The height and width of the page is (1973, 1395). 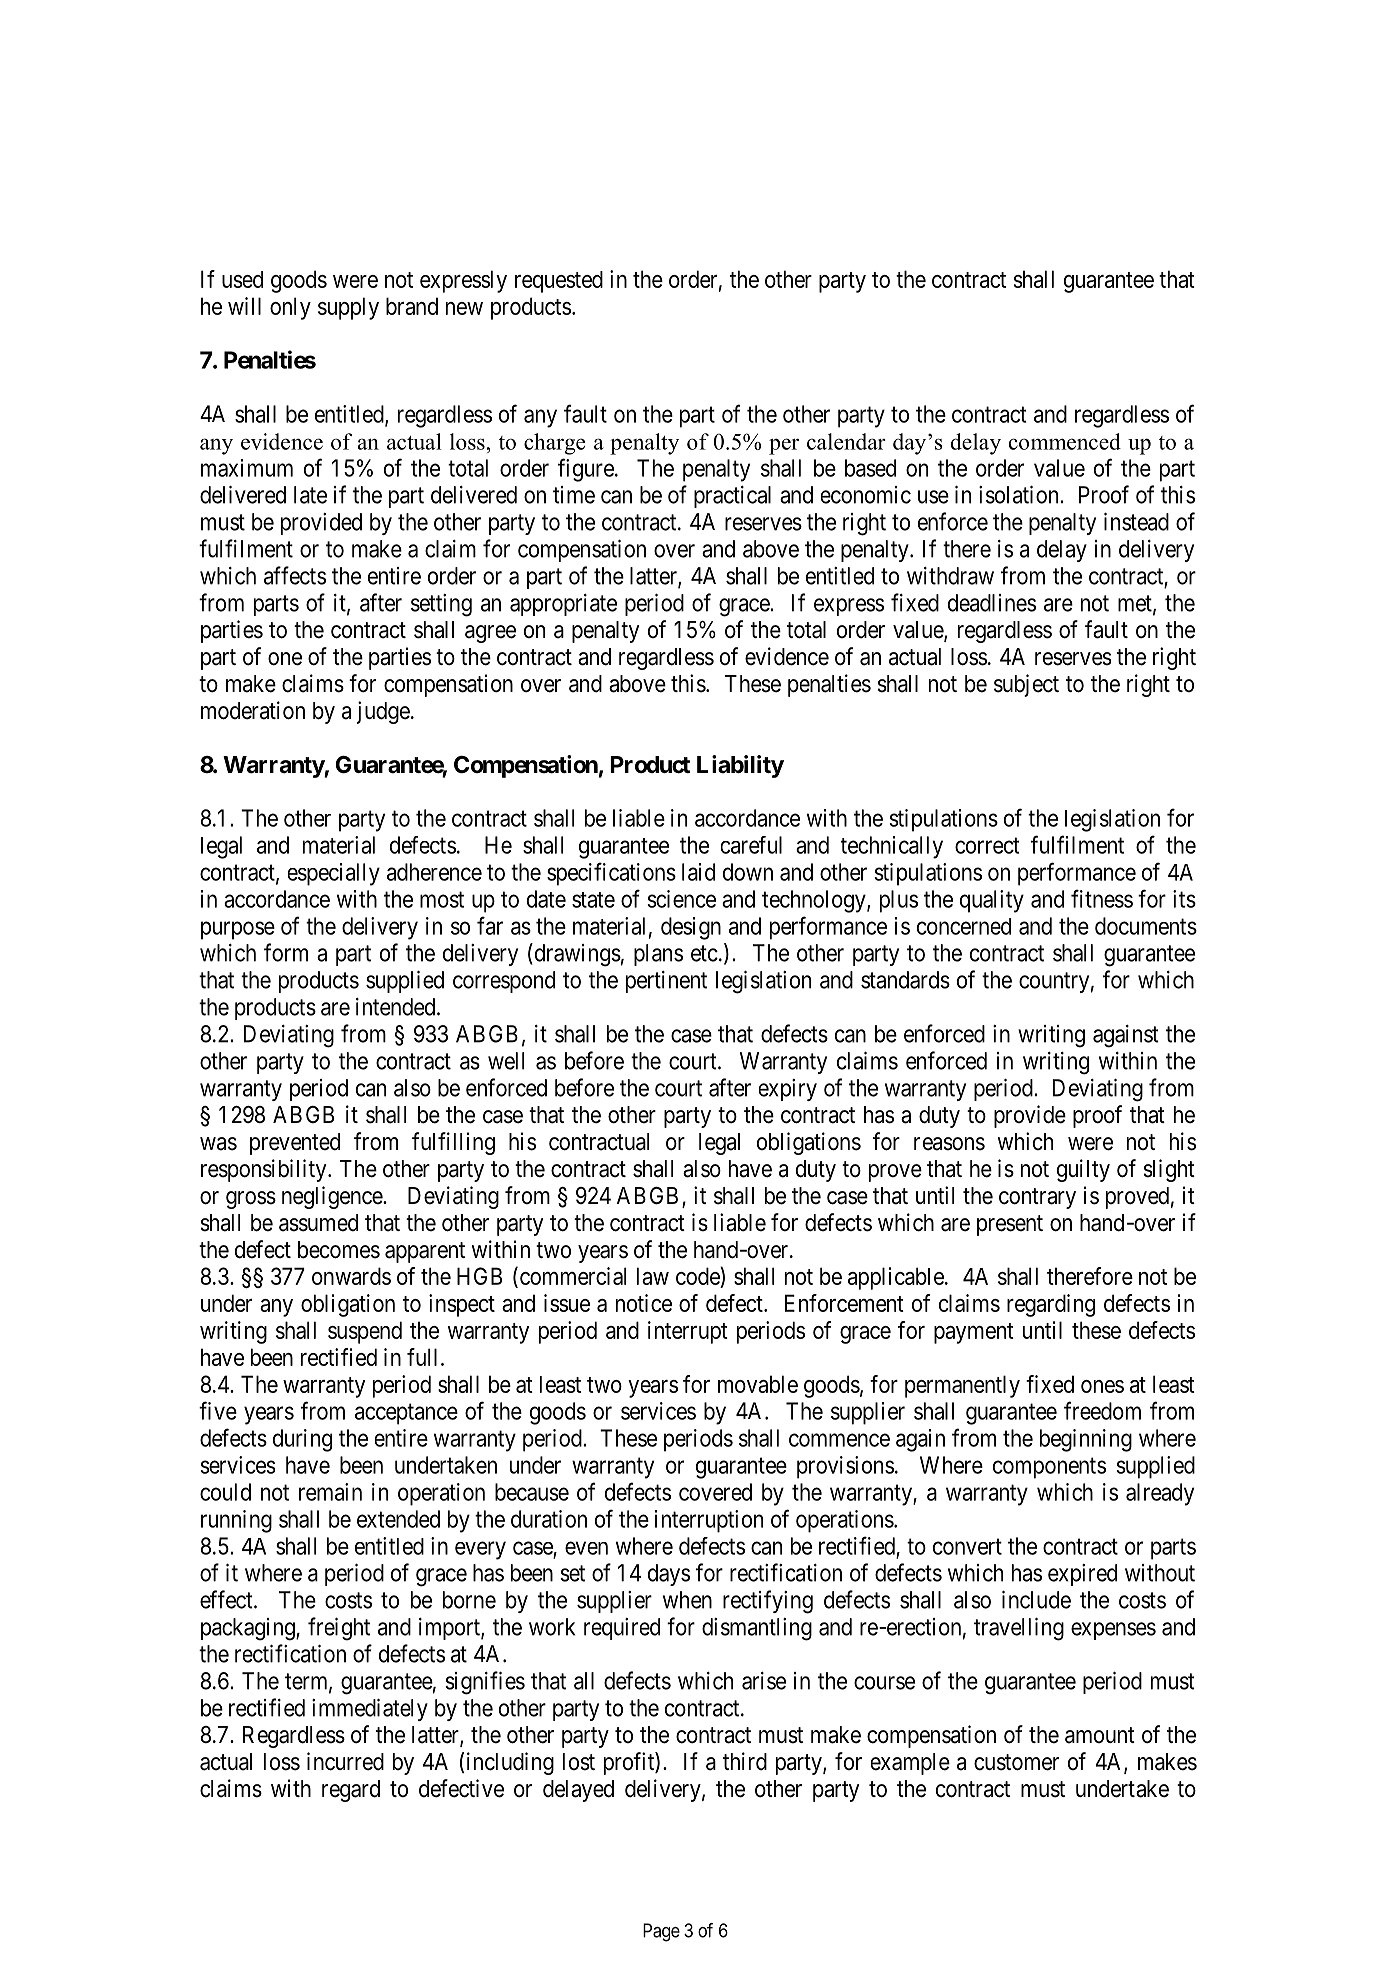 What do you see at coordinates (265, 1170) in the page?
I see `responsibility` at bounding box center [265, 1170].
